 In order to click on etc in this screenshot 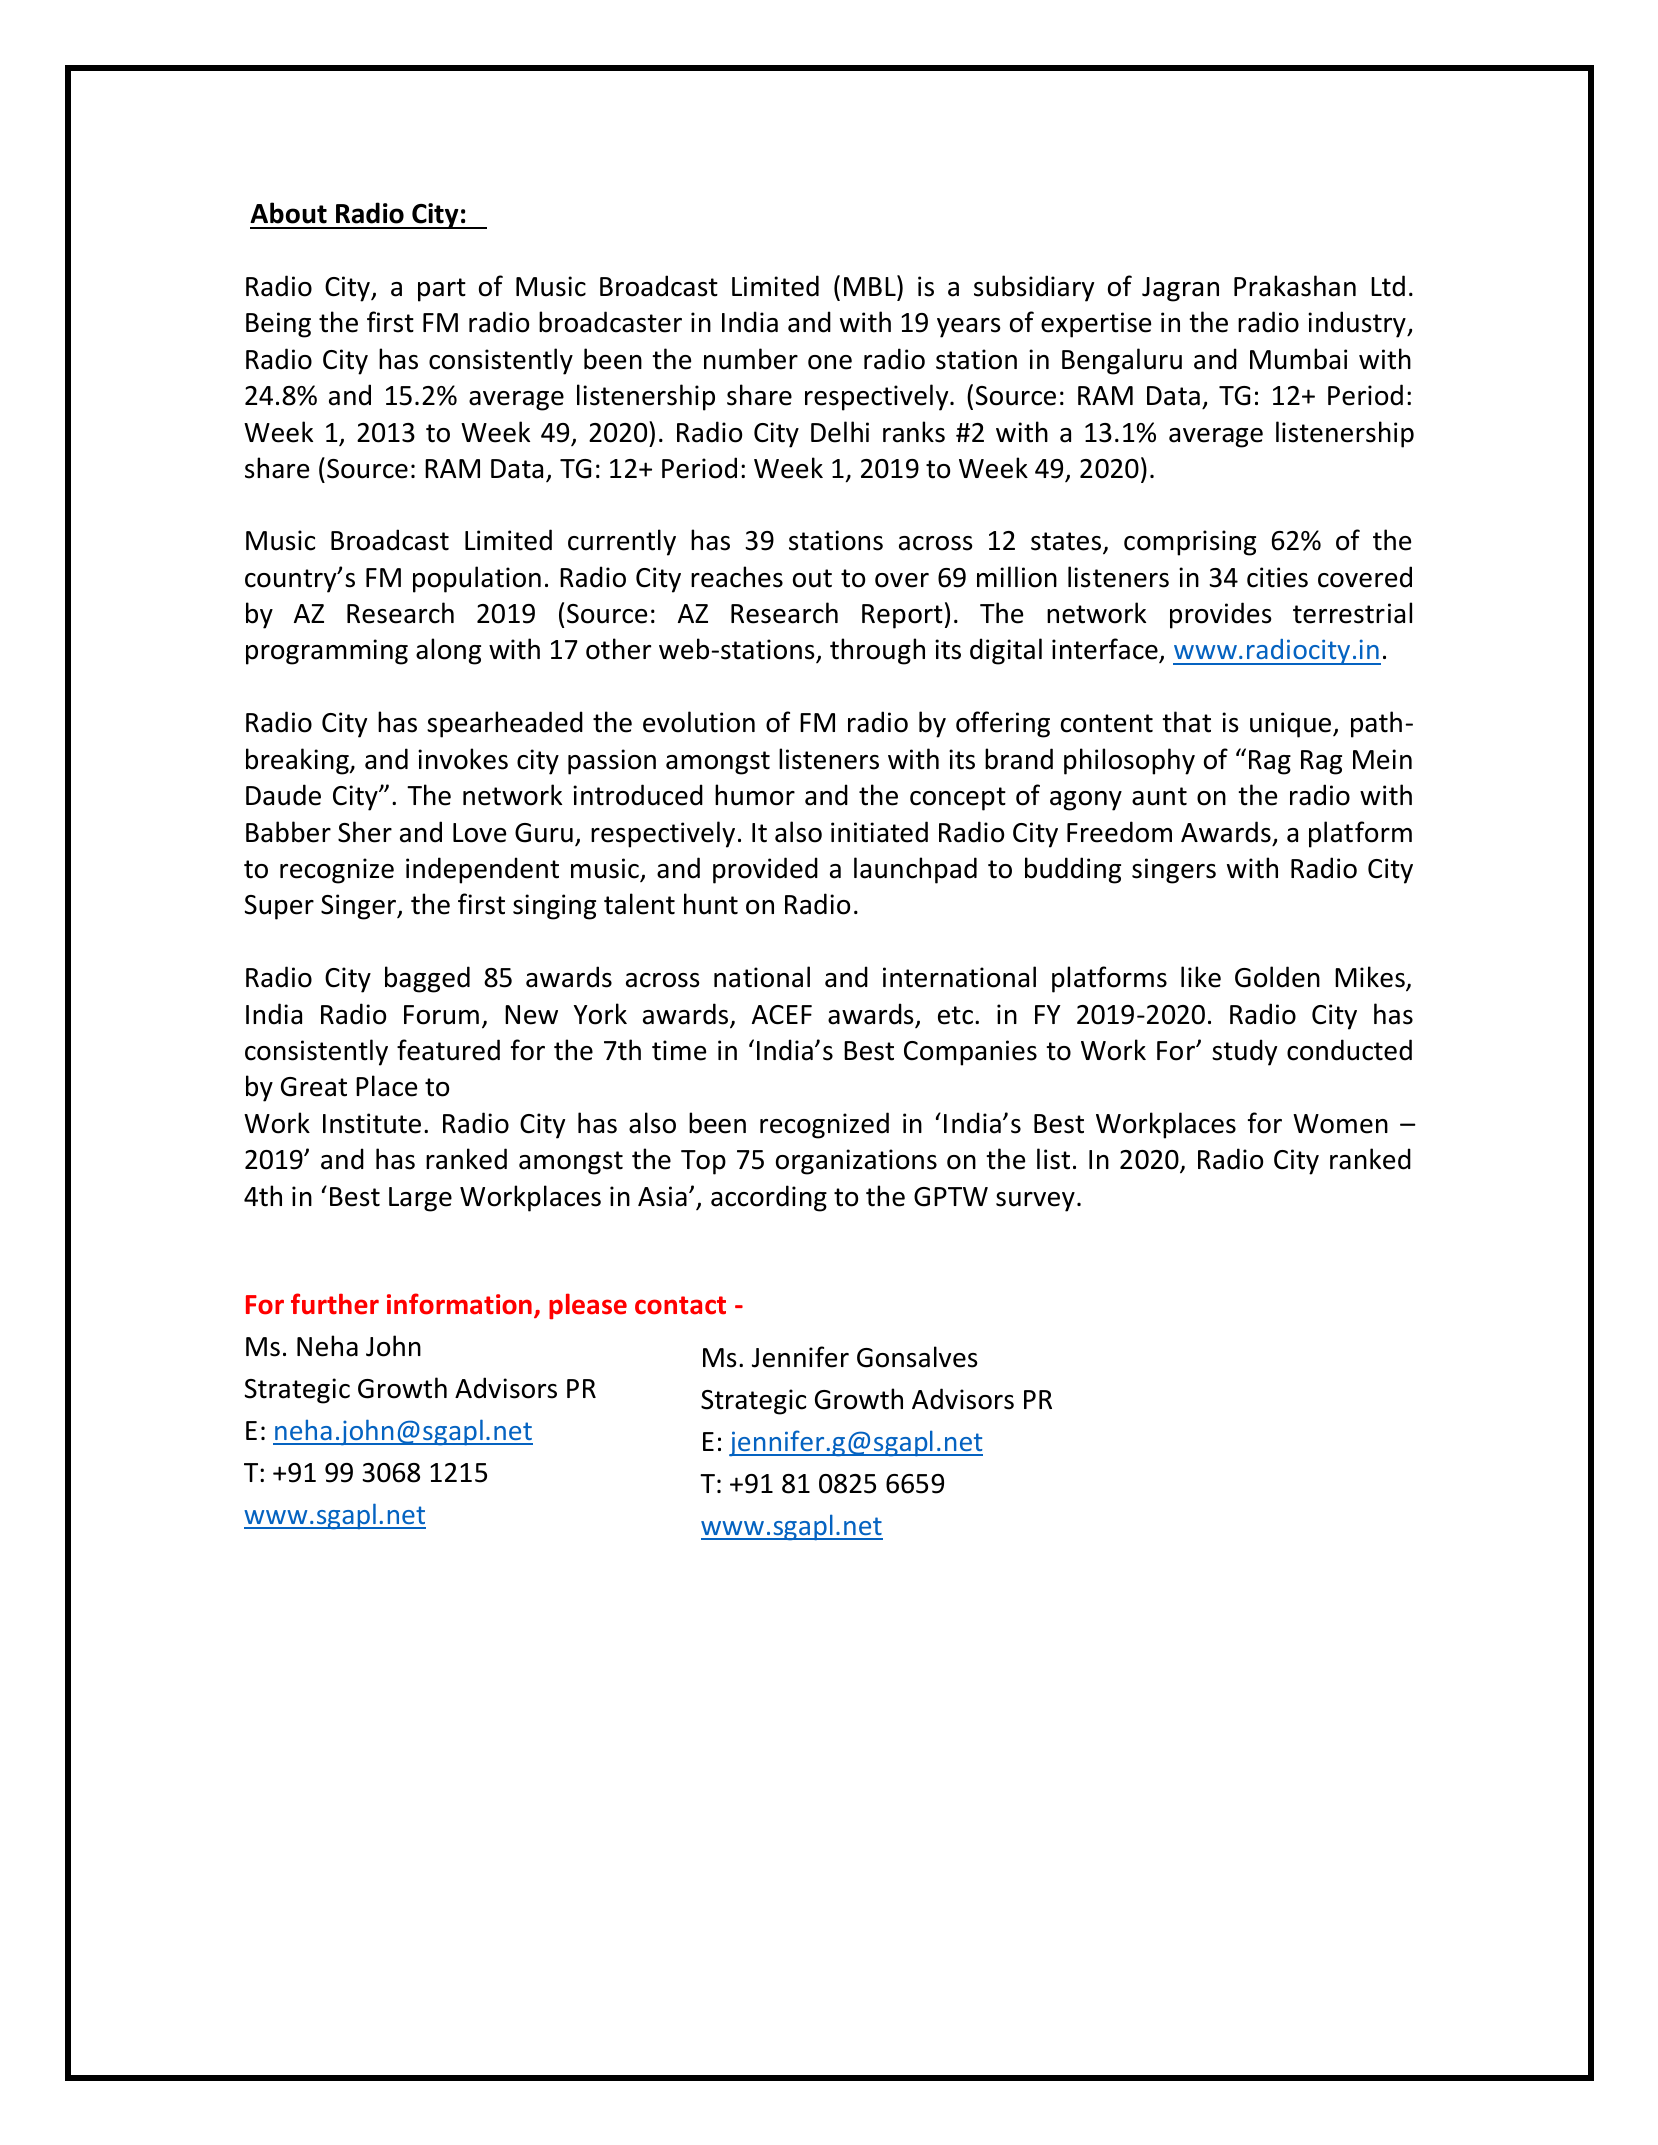, I will do `click(955, 1015)`.
